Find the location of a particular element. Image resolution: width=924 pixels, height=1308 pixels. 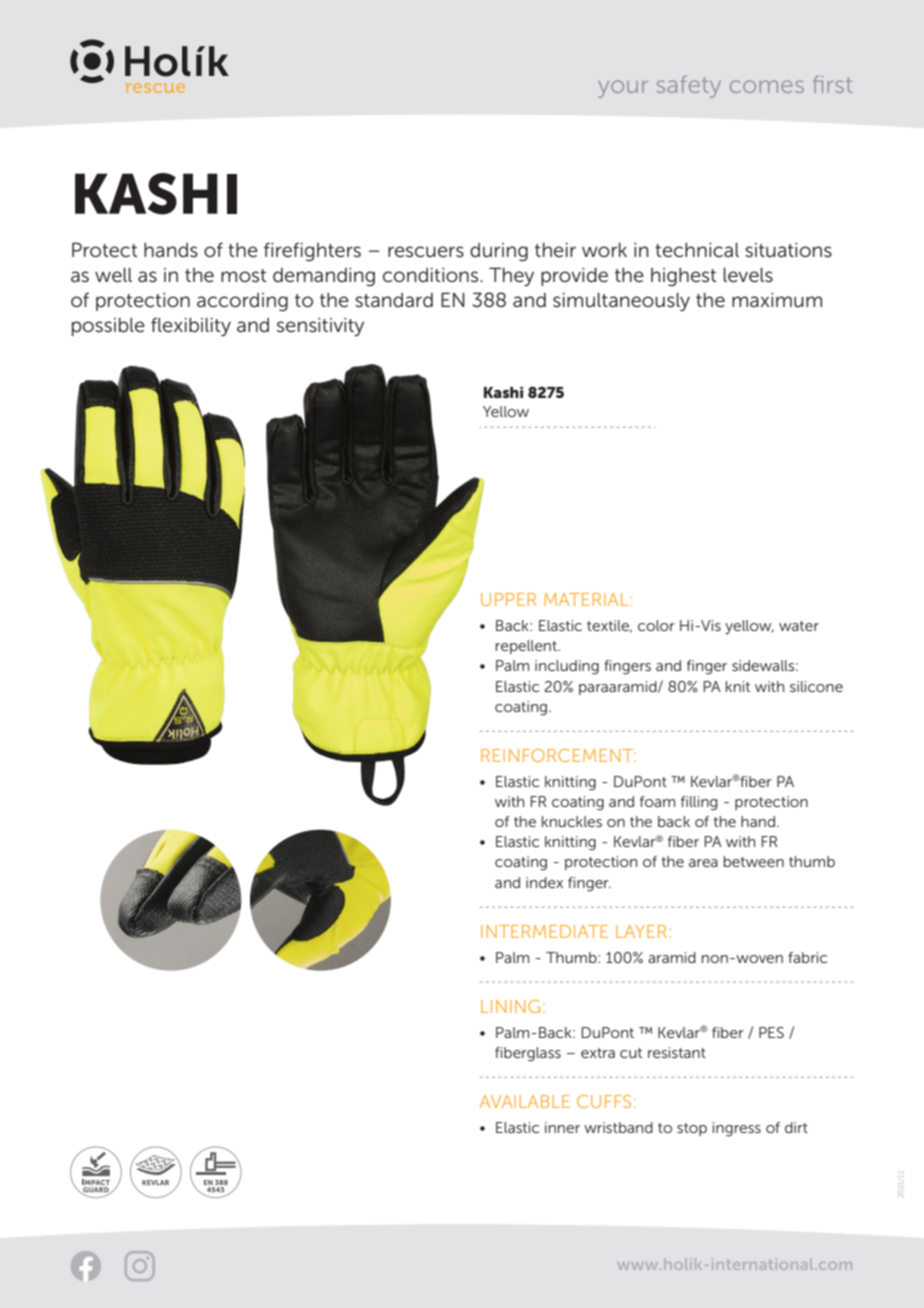

AVAILABLE is located at coordinates (525, 1101).
